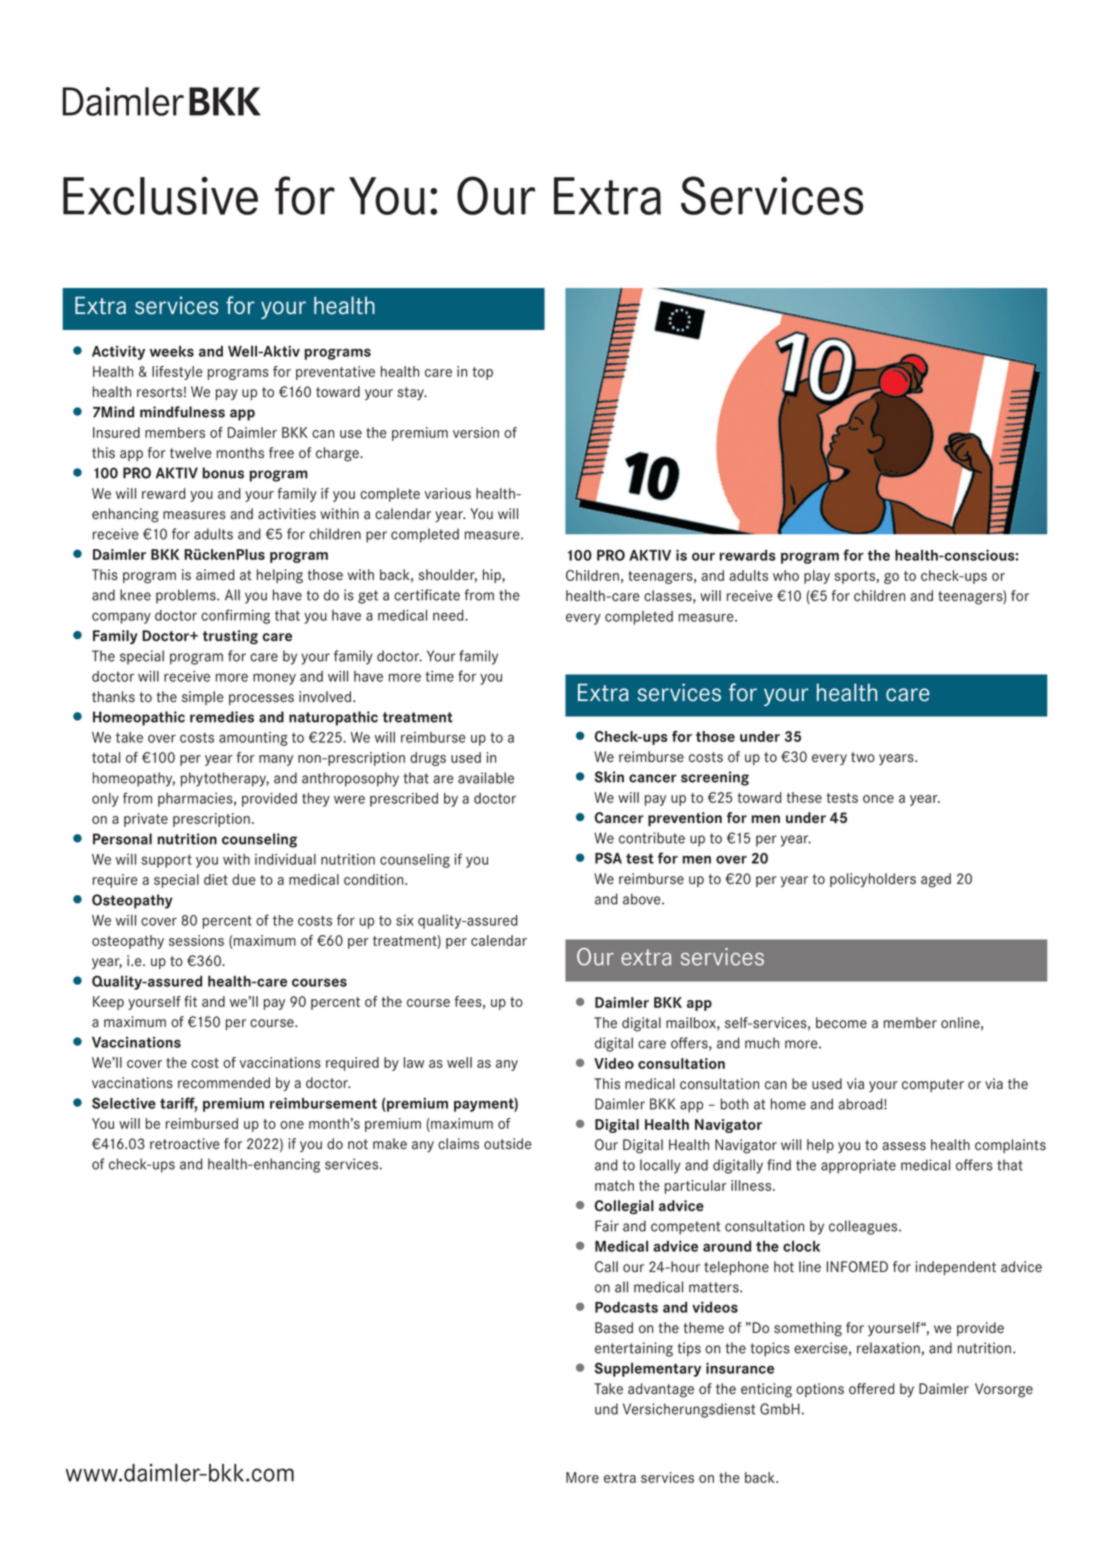 This document has width=1110, height=1566. I want to click on retroactive, so click(185, 1144).
